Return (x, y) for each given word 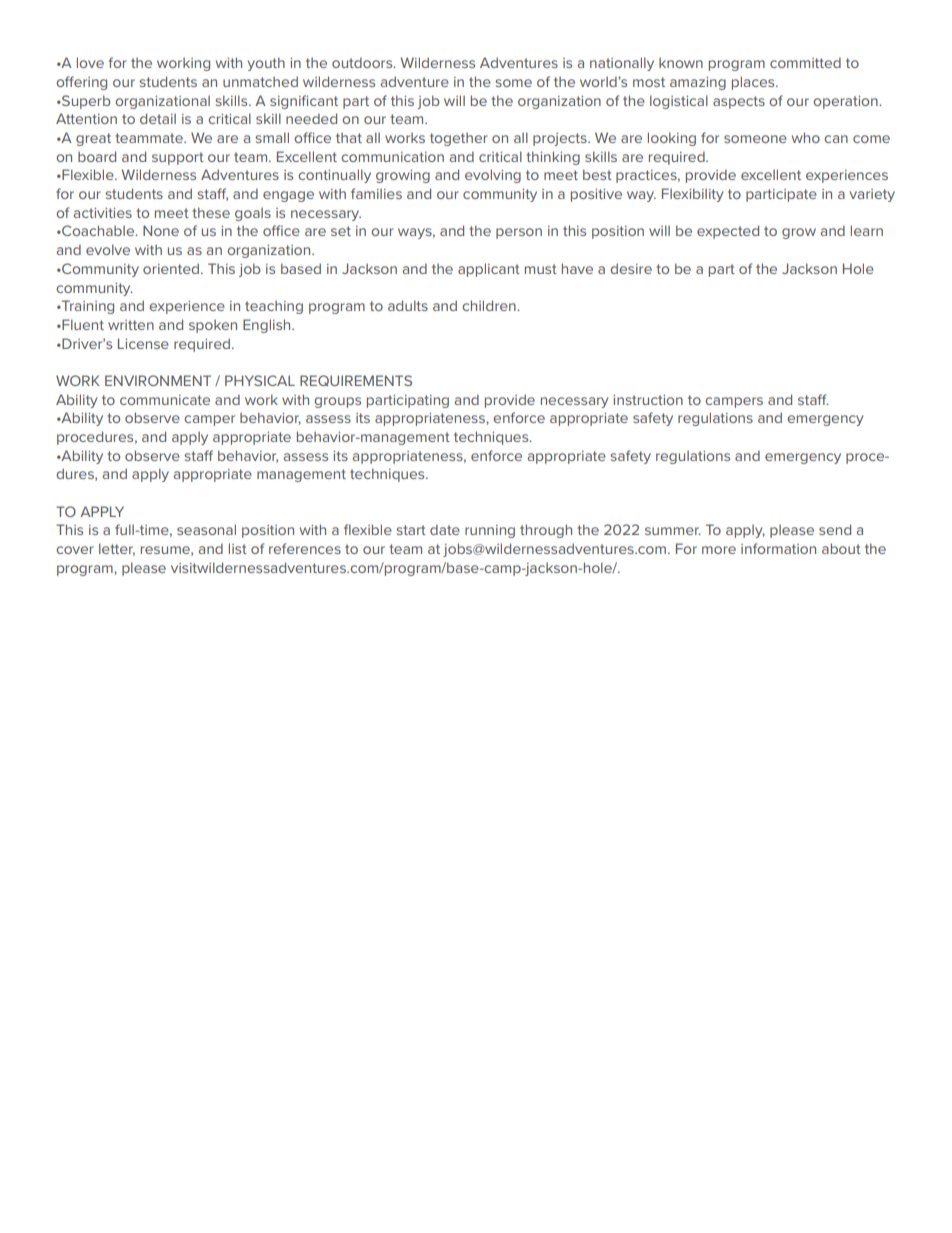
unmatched (260, 81)
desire (631, 268)
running (490, 531)
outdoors (363, 62)
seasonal (206, 529)
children (490, 305)
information (778, 548)
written (131, 325)
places (754, 83)
